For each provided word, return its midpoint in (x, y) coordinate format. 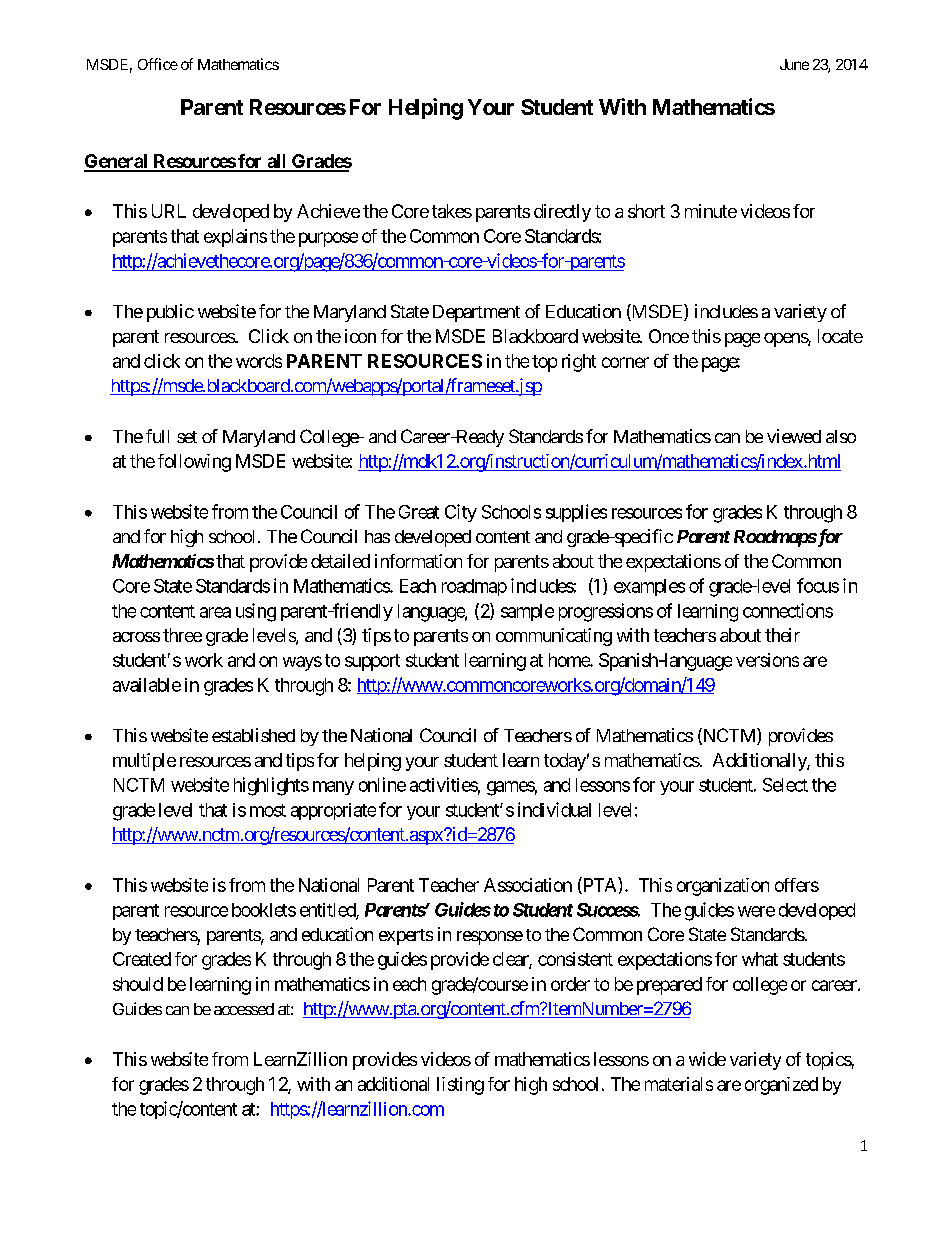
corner (625, 362)
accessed (244, 1009)
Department (476, 313)
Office (158, 64)
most (268, 810)
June (794, 64)
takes (452, 211)
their (782, 635)
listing (460, 1086)
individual (554, 809)
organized (781, 1086)
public (170, 313)
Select (785, 785)
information (418, 561)
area (215, 612)
